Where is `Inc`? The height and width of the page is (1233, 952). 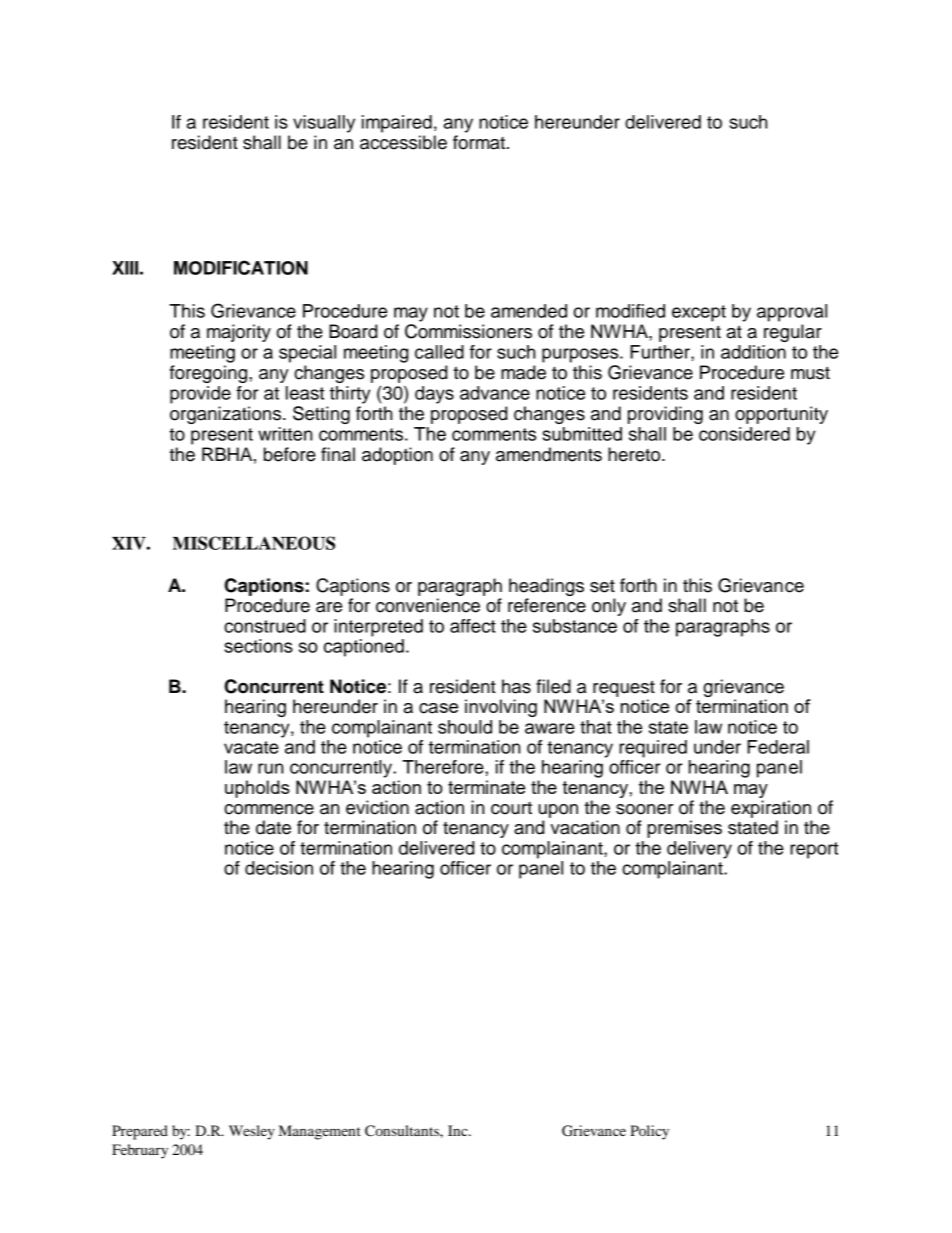 Inc is located at coordinates (459, 1130).
